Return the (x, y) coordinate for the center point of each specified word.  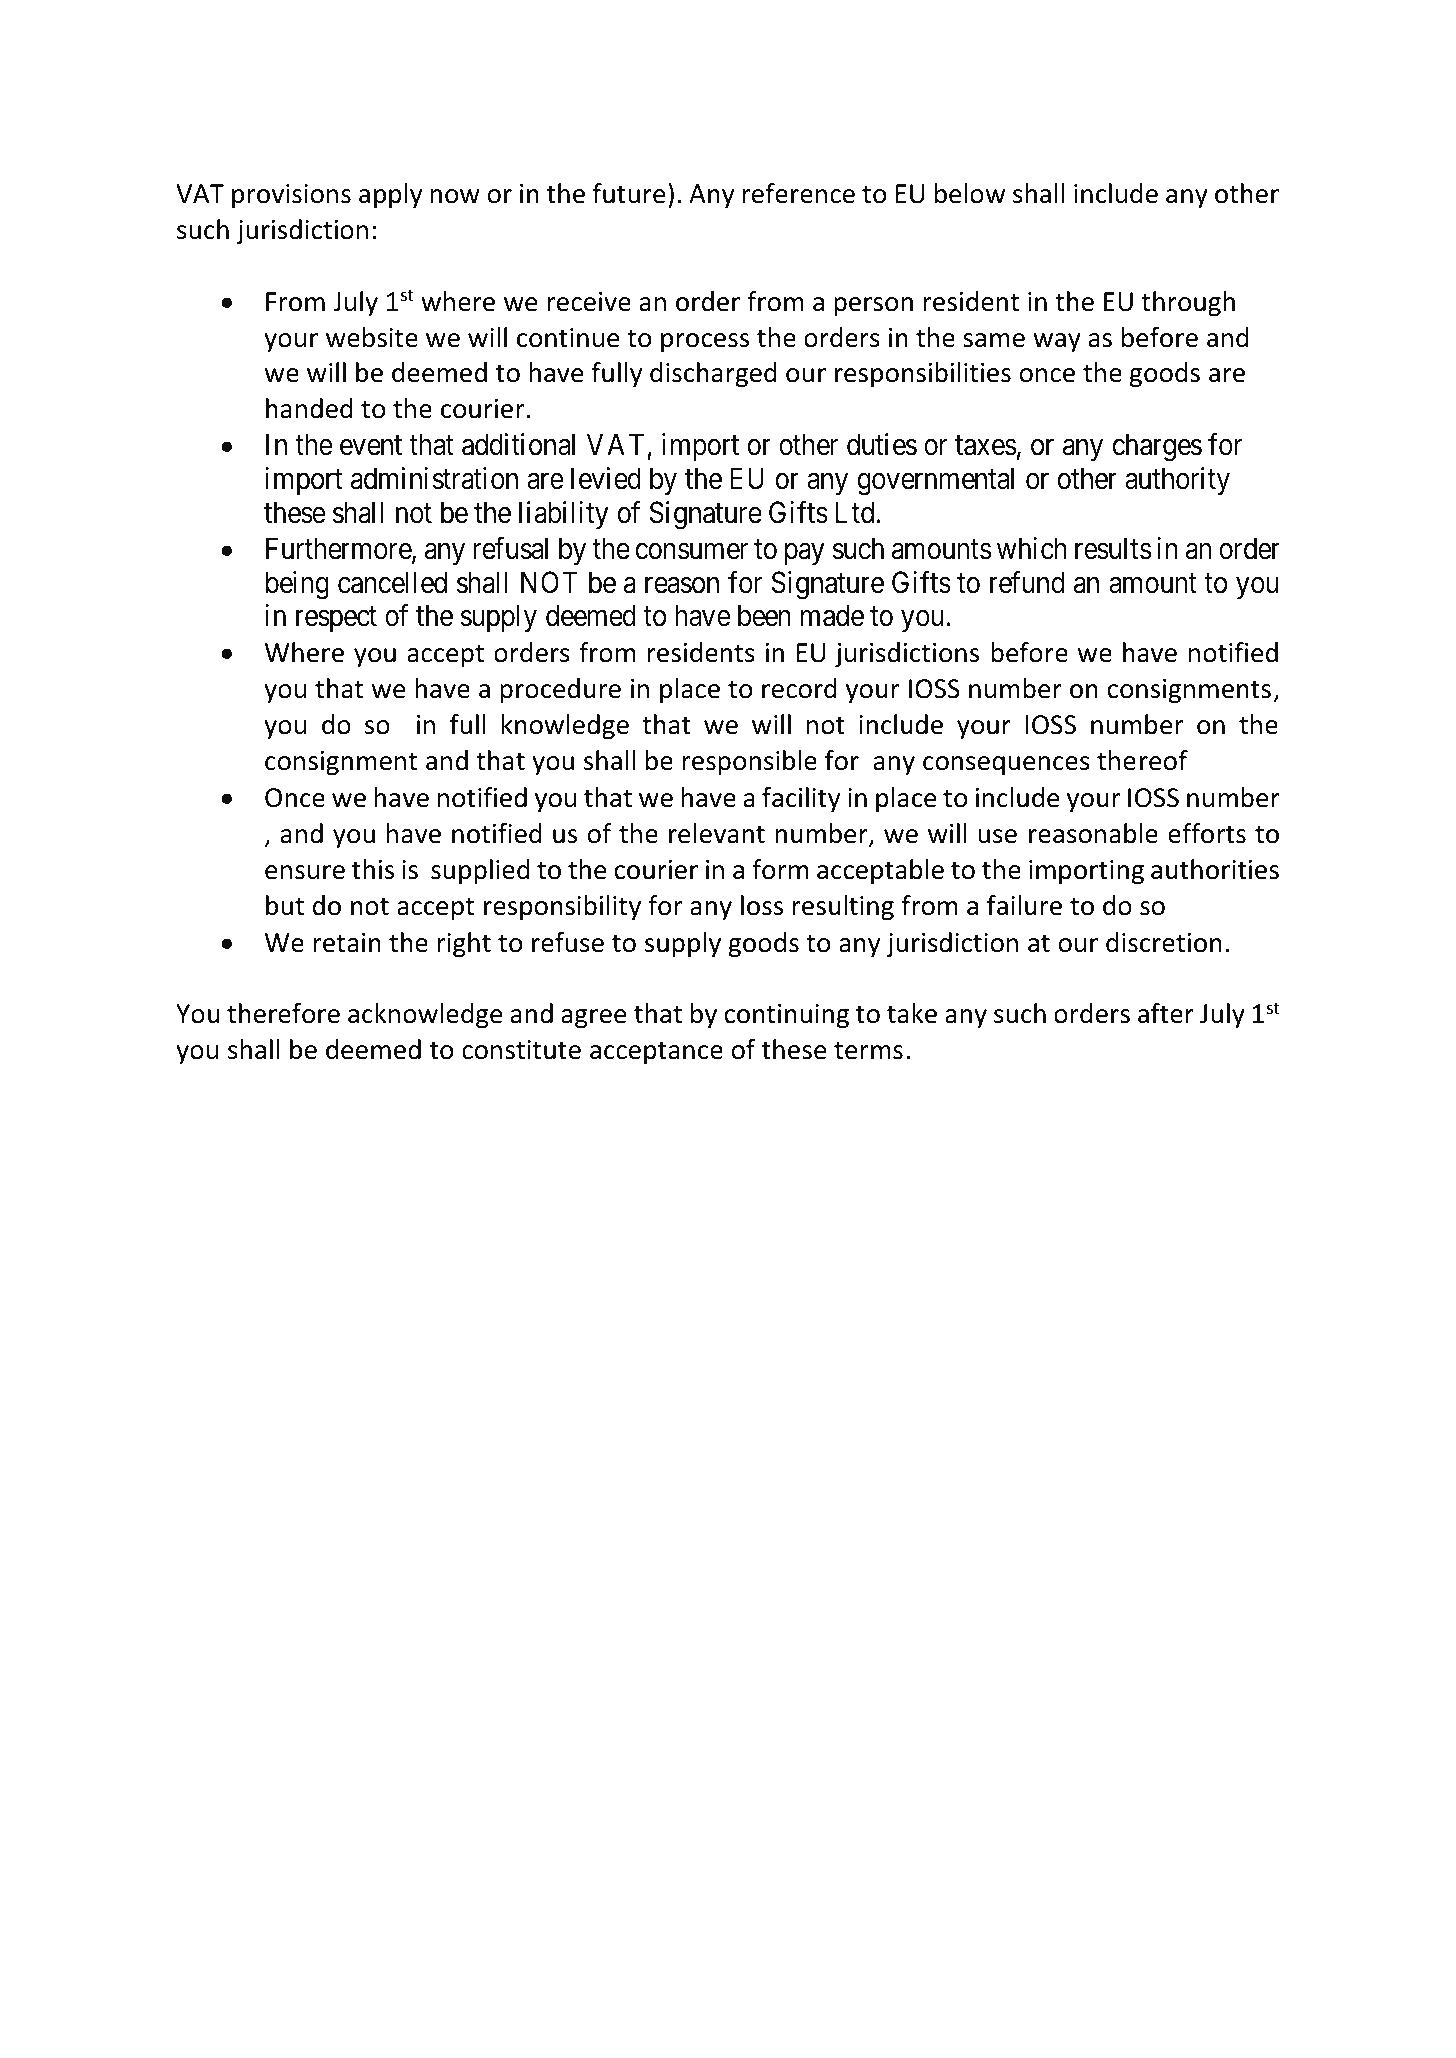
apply (390, 196)
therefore (283, 1013)
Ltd (856, 512)
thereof (1142, 760)
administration (434, 478)
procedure (560, 691)
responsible (749, 763)
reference (798, 193)
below (970, 193)
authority (1177, 481)
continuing (787, 1016)
